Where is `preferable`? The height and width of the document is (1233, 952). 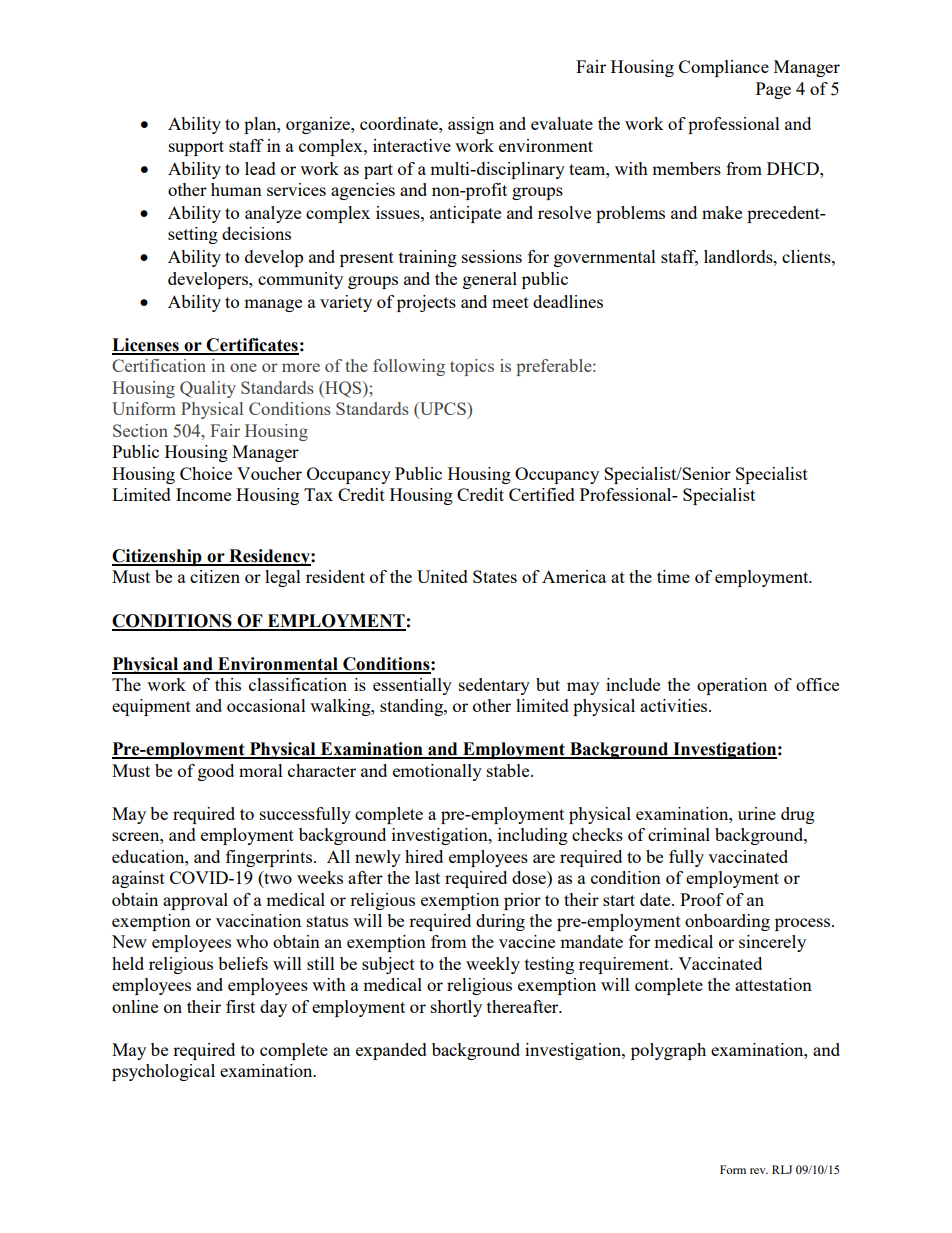 preferable is located at coordinates (555, 367).
